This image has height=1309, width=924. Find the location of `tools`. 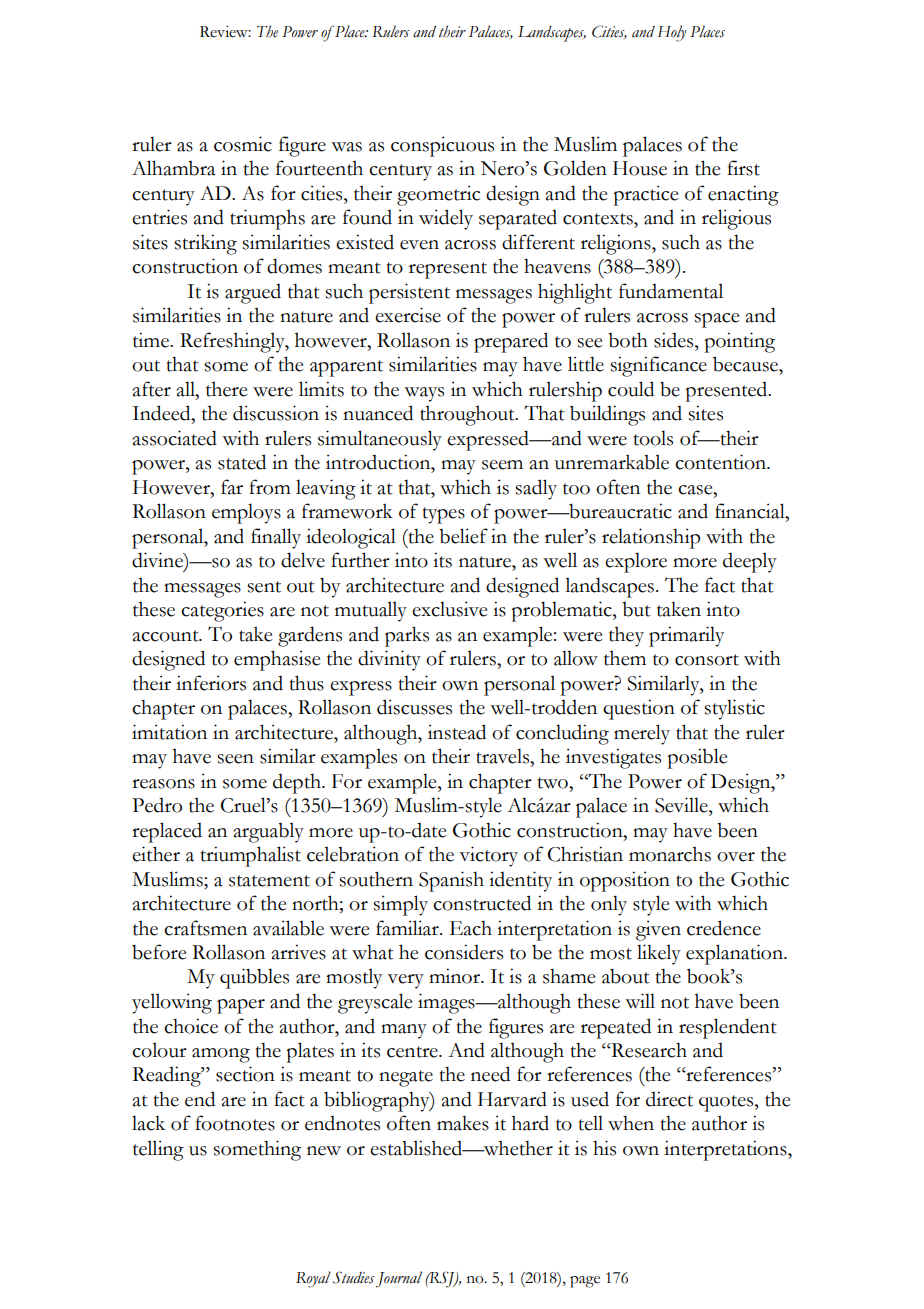

tools is located at coordinates (653, 438).
